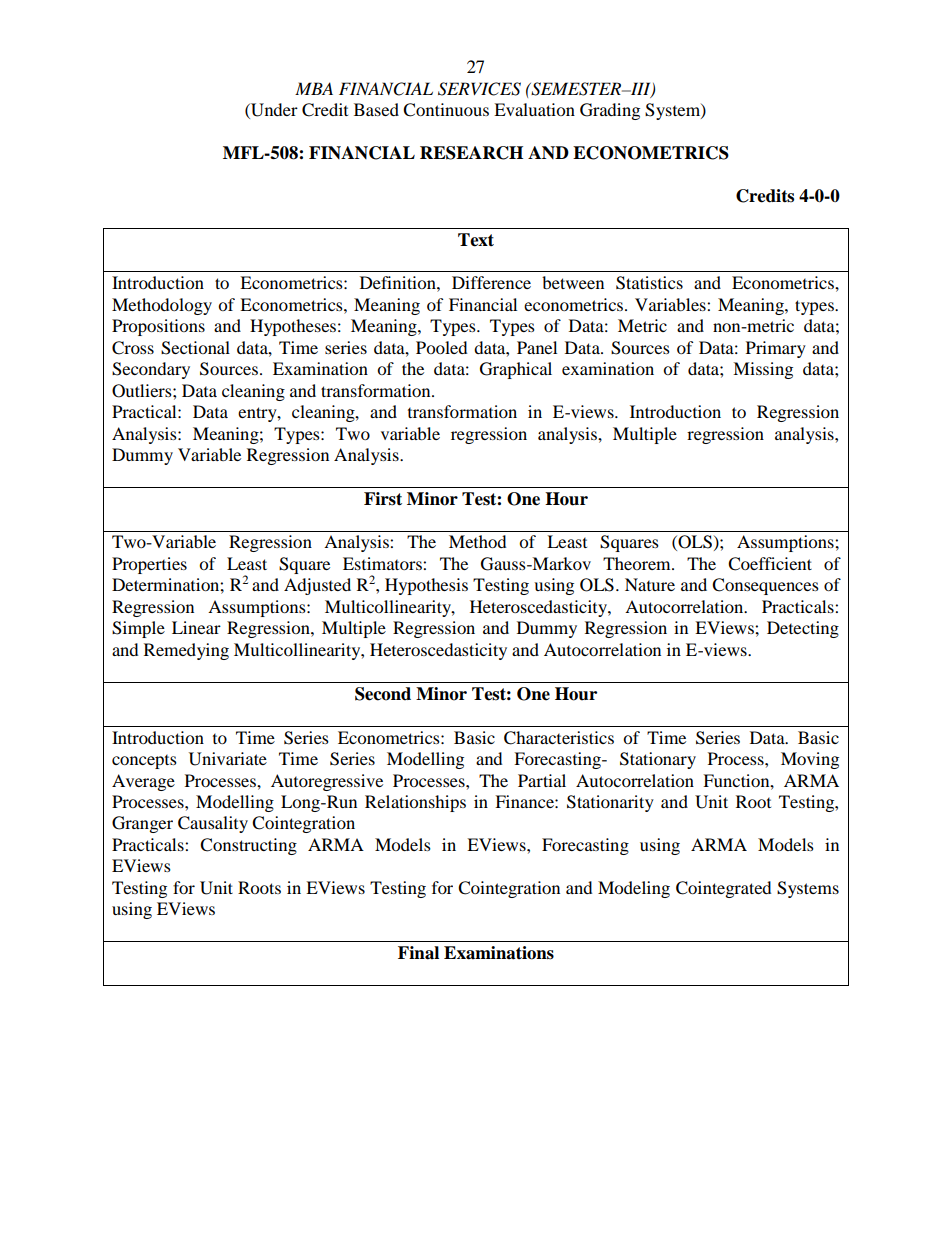 The image size is (952, 1233). I want to click on Grading, so click(610, 111).
